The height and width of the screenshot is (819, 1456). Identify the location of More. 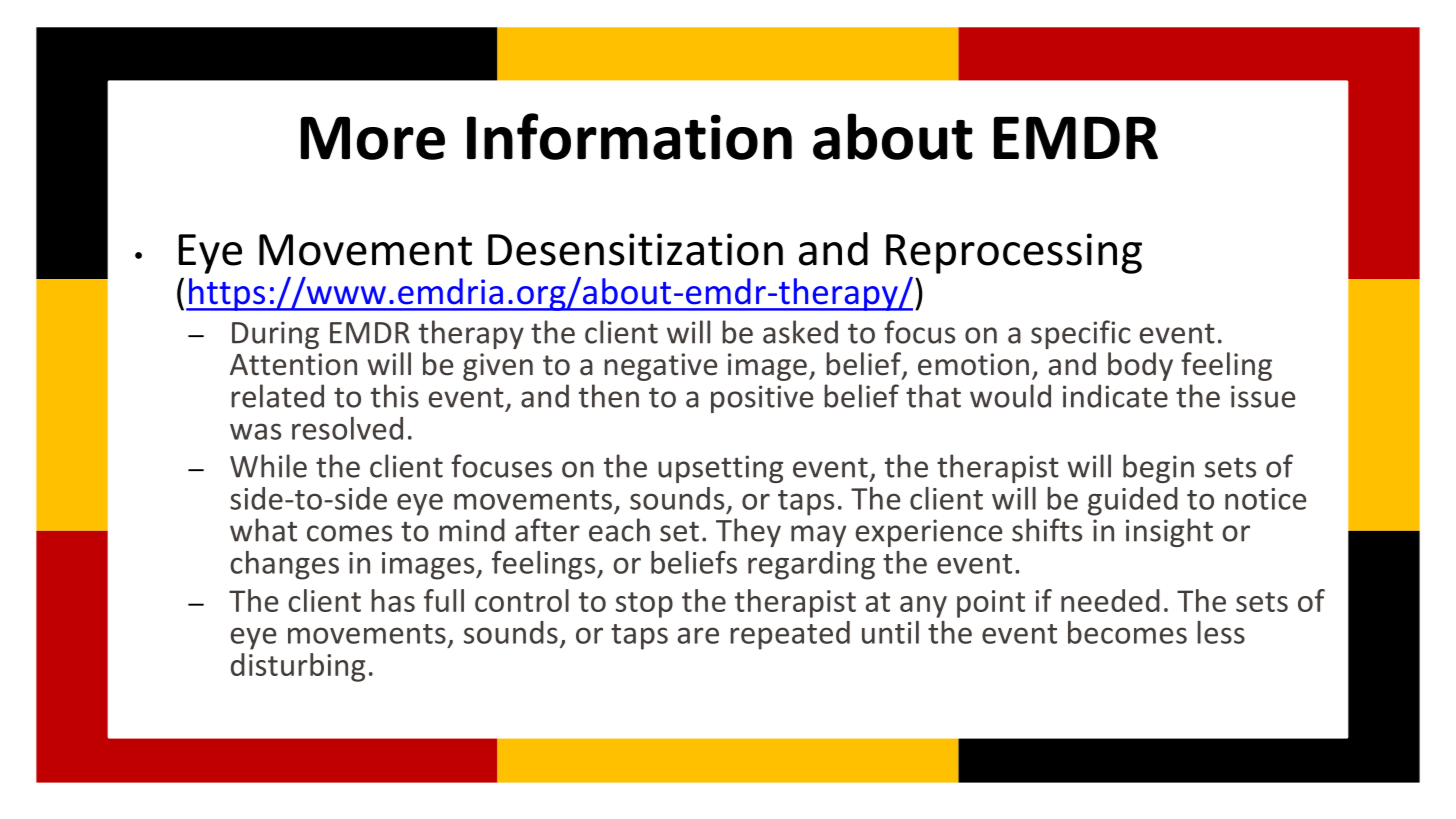
(373, 138).
